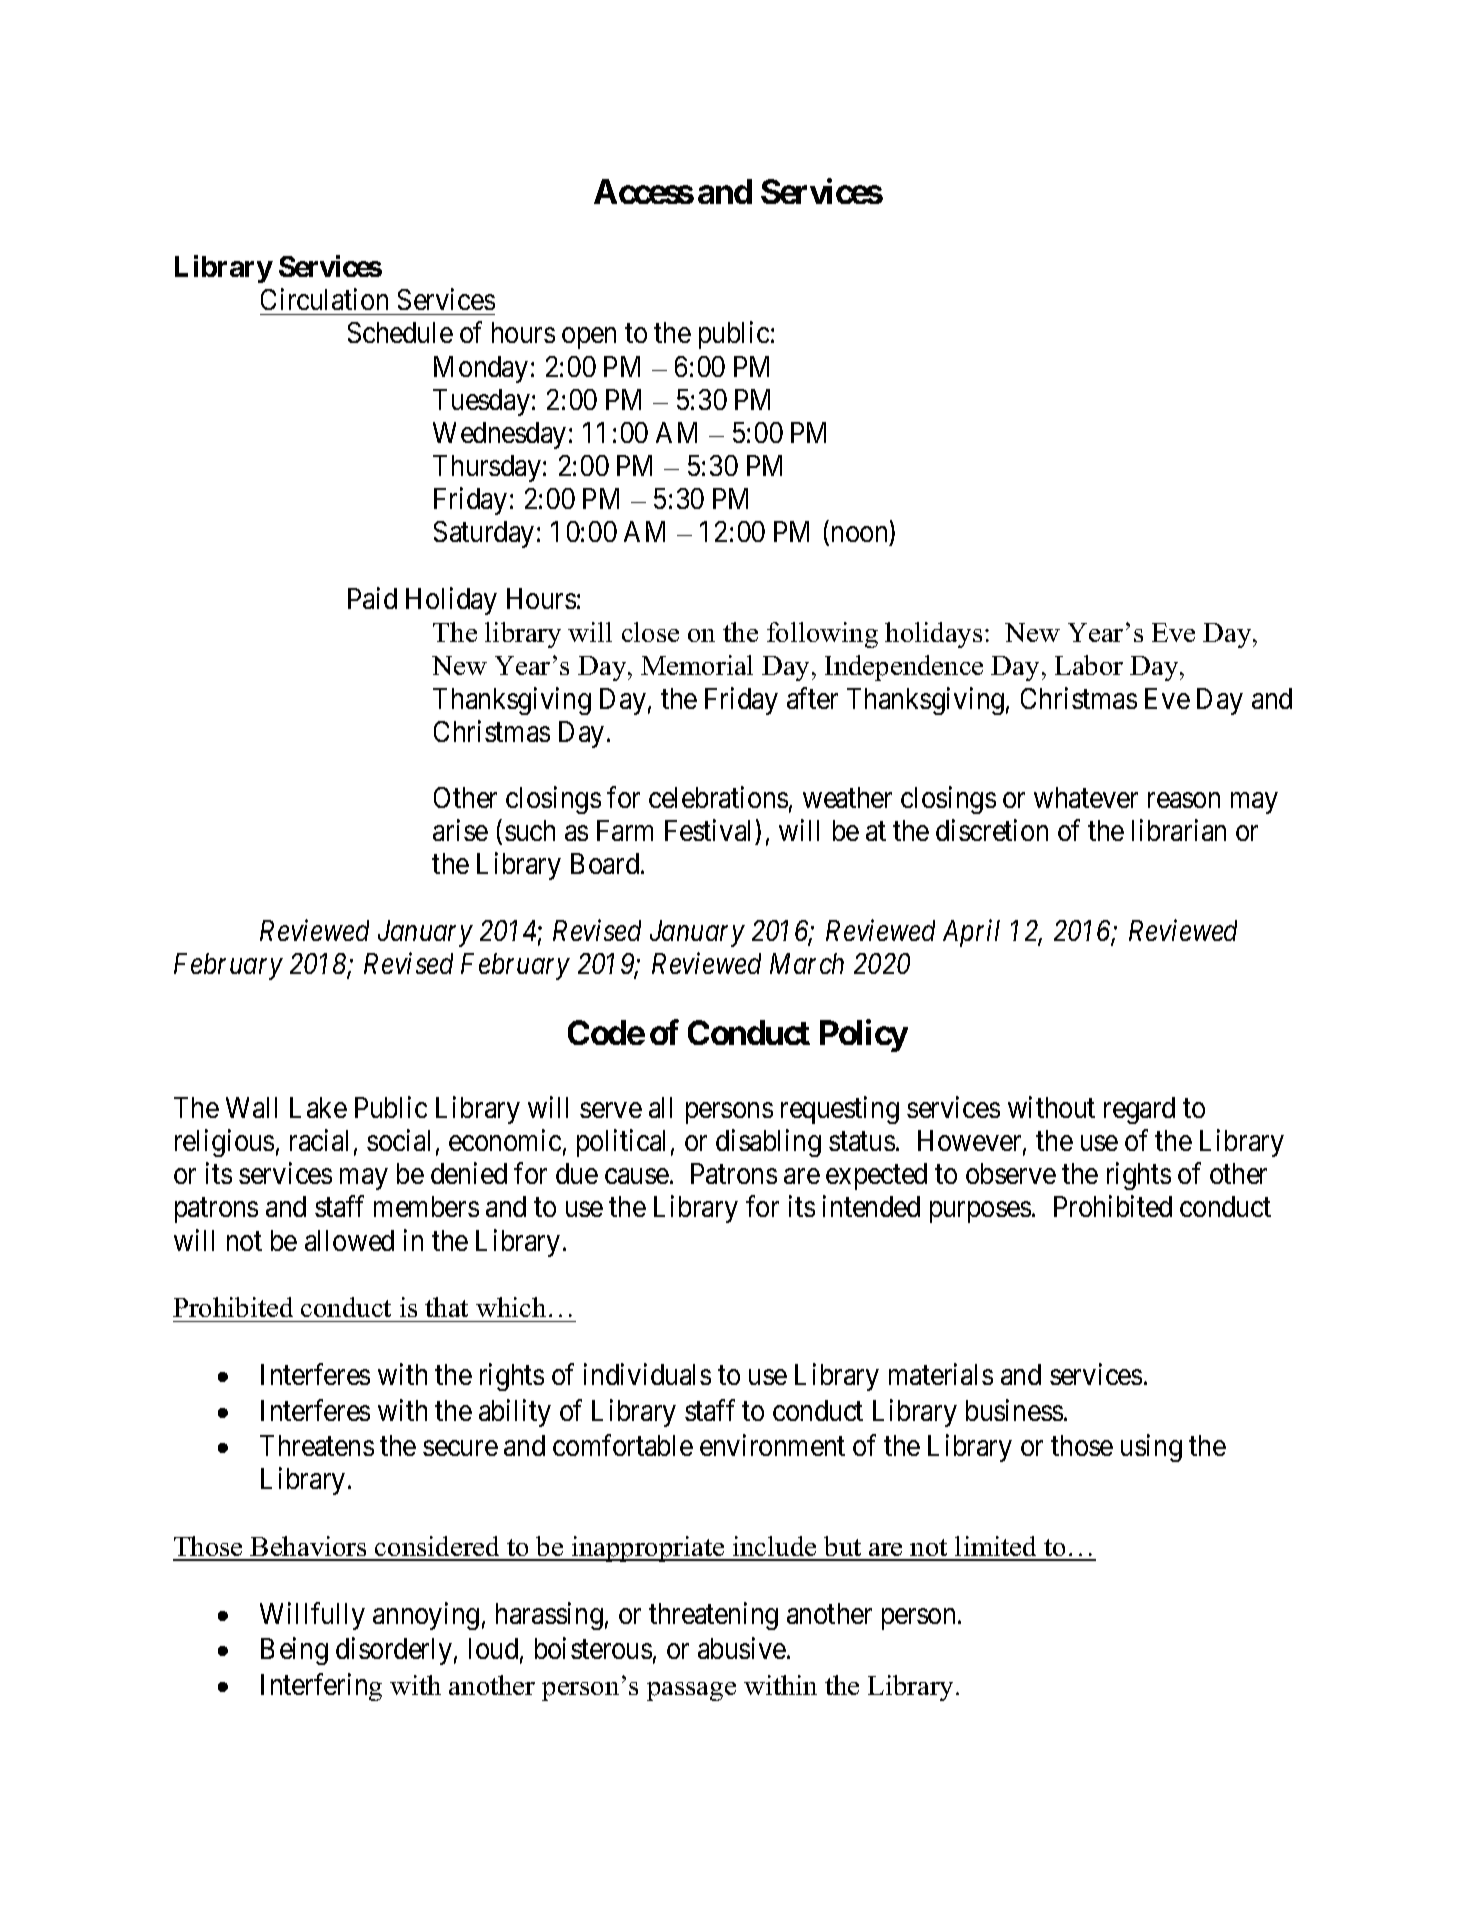 The height and width of the screenshot is (1905, 1472). What do you see at coordinates (1089, 665) in the screenshot?
I see `Labor` at bounding box center [1089, 665].
